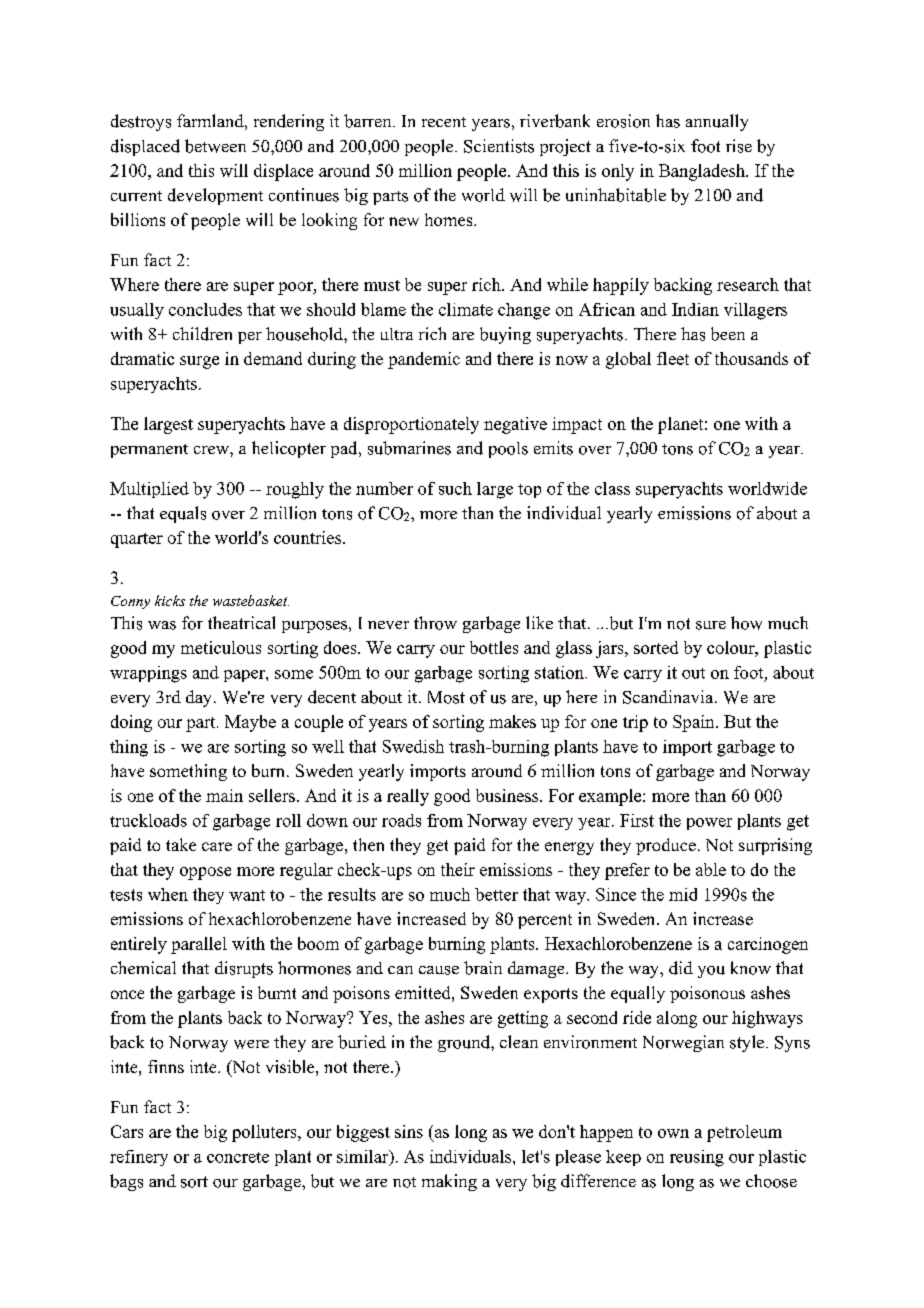 The height and width of the page is (1308, 924). Describe the element at coordinates (458, 869) in the page. I see `their` at that location.
